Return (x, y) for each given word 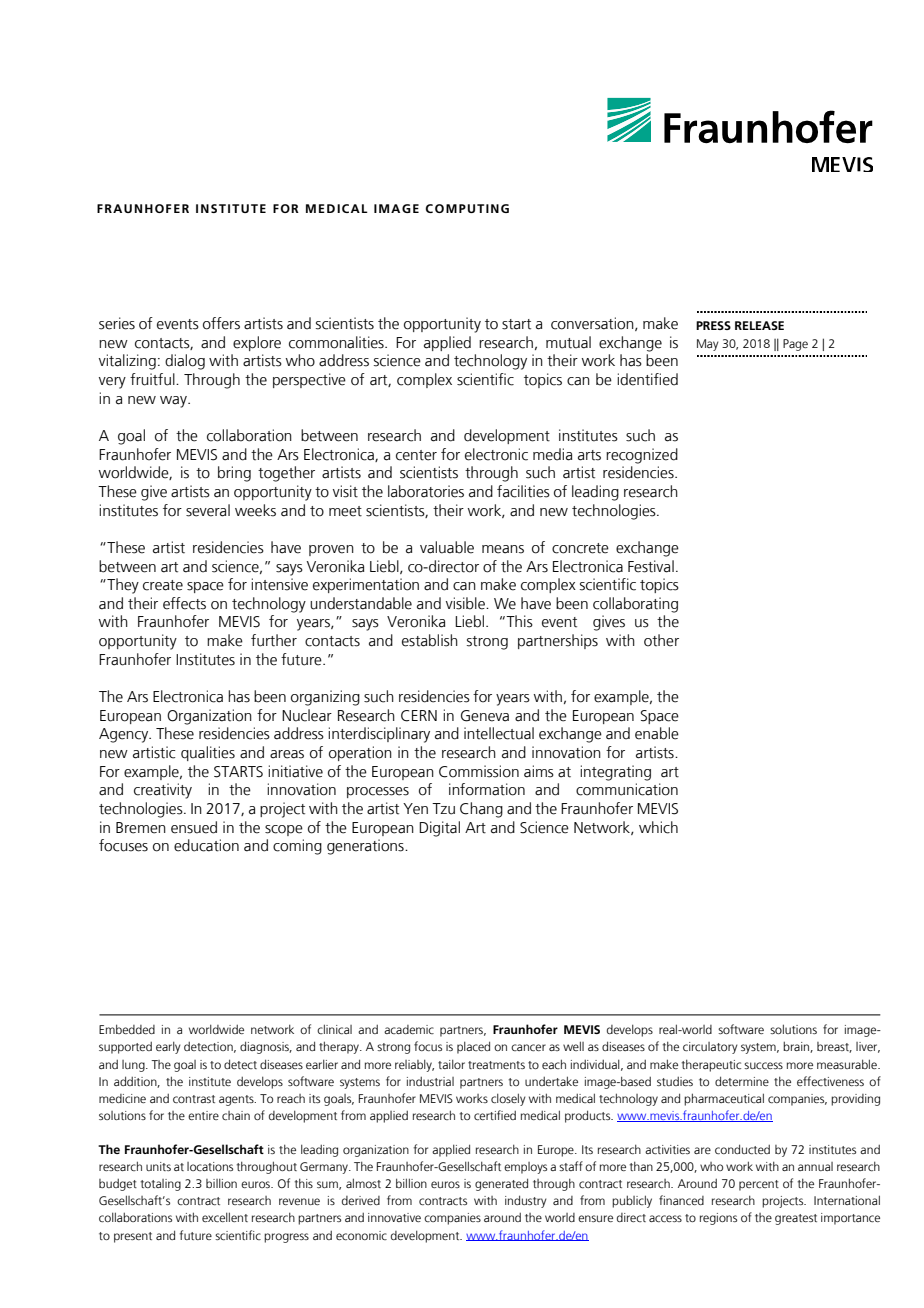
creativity (163, 791)
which (658, 827)
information (487, 789)
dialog (185, 362)
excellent (225, 1217)
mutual (568, 342)
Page (795, 345)
